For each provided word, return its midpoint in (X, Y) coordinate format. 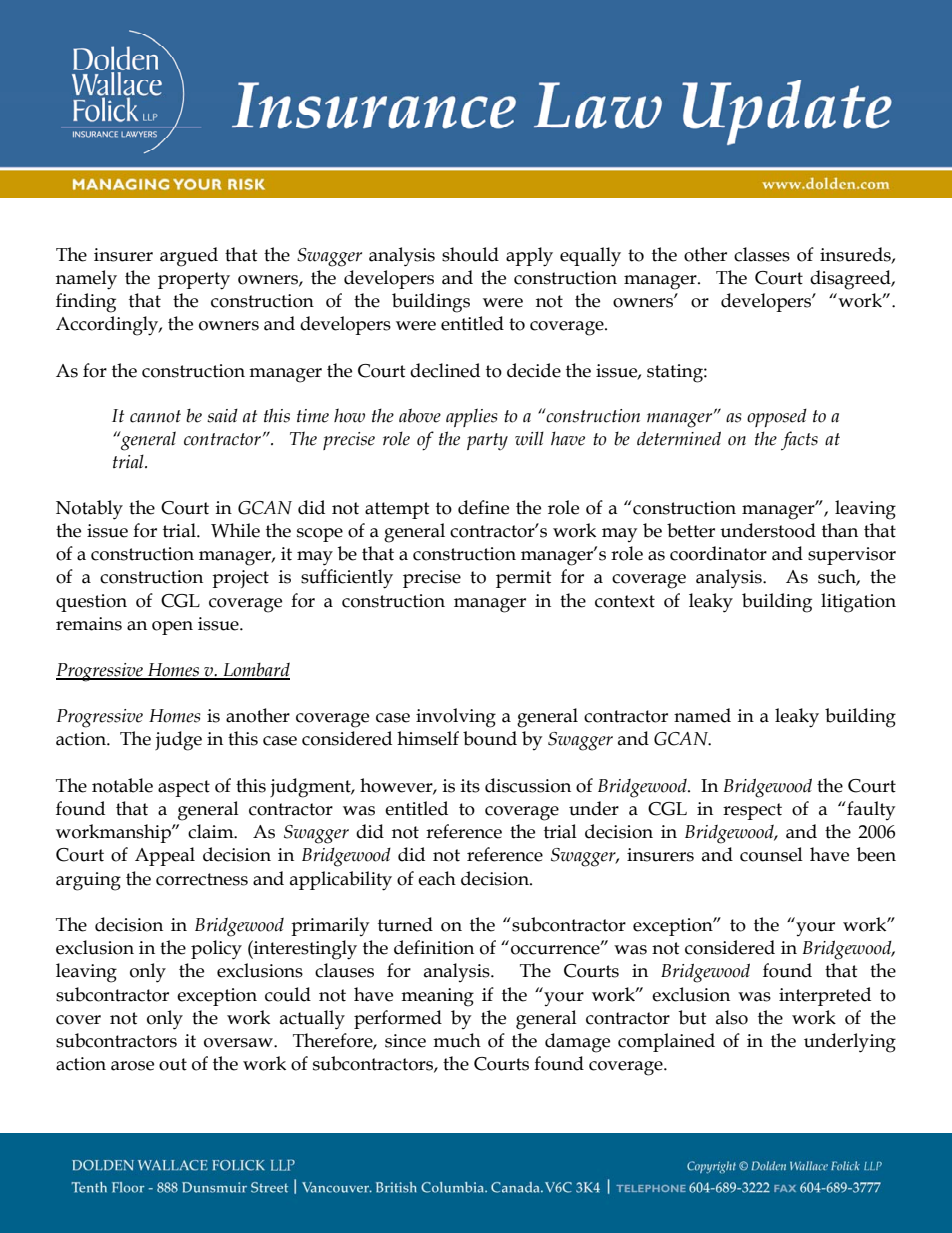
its (470, 786)
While (235, 530)
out (173, 1064)
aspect (184, 788)
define (483, 507)
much (457, 1040)
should (470, 254)
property (194, 281)
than (840, 530)
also (732, 1017)
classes (762, 254)
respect (752, 811)
